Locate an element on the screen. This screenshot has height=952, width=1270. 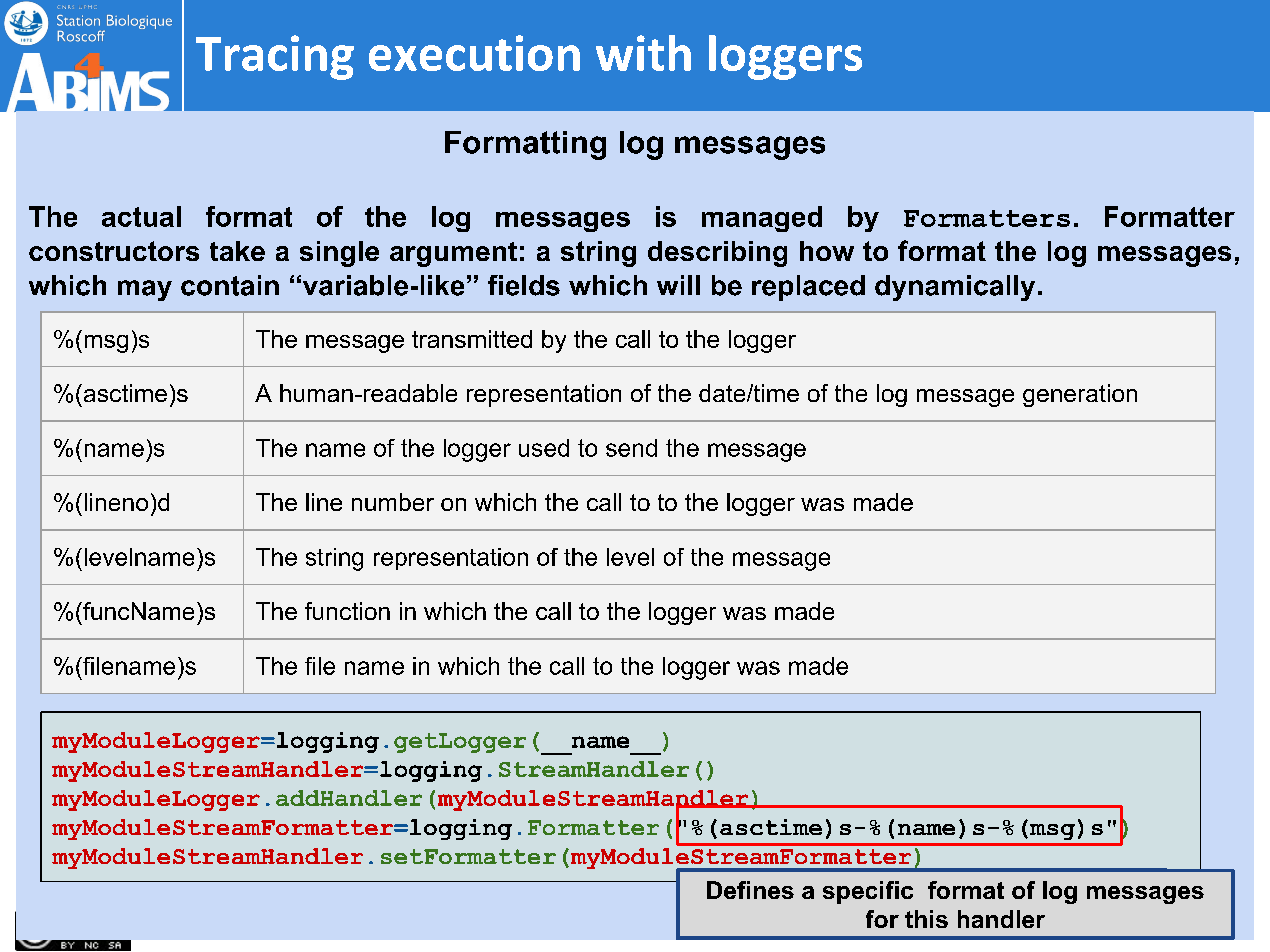
used is located at coordinates (544, 448).
